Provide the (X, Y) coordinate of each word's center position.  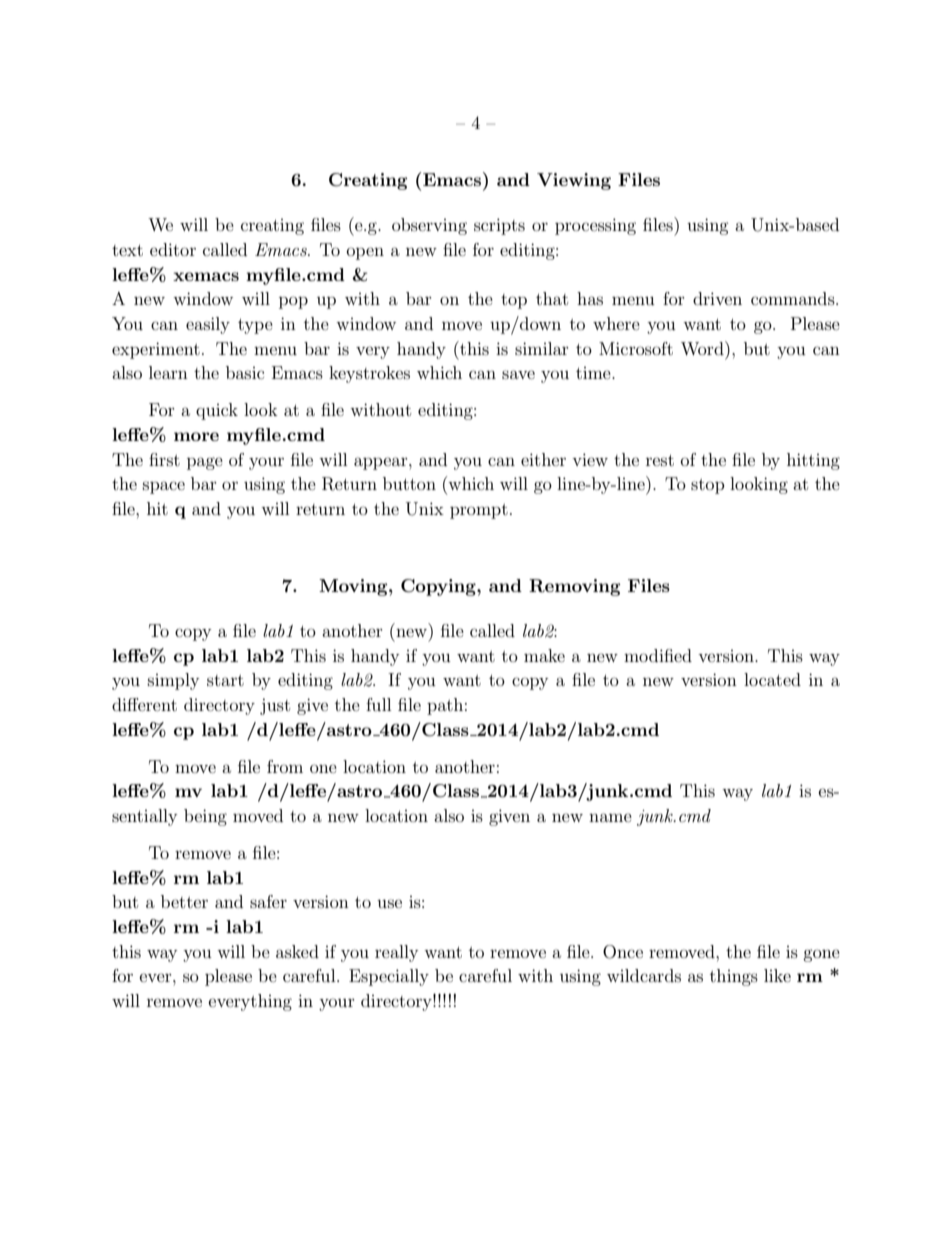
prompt (479, 511)
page (205, 463)
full (378, 704)
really (396, 953)
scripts (499, 226)
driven (717, 298)
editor (173, 249)
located (772, 679)
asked (297, 951)
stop (708, 486)
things (734, 977)
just (275, 706)
